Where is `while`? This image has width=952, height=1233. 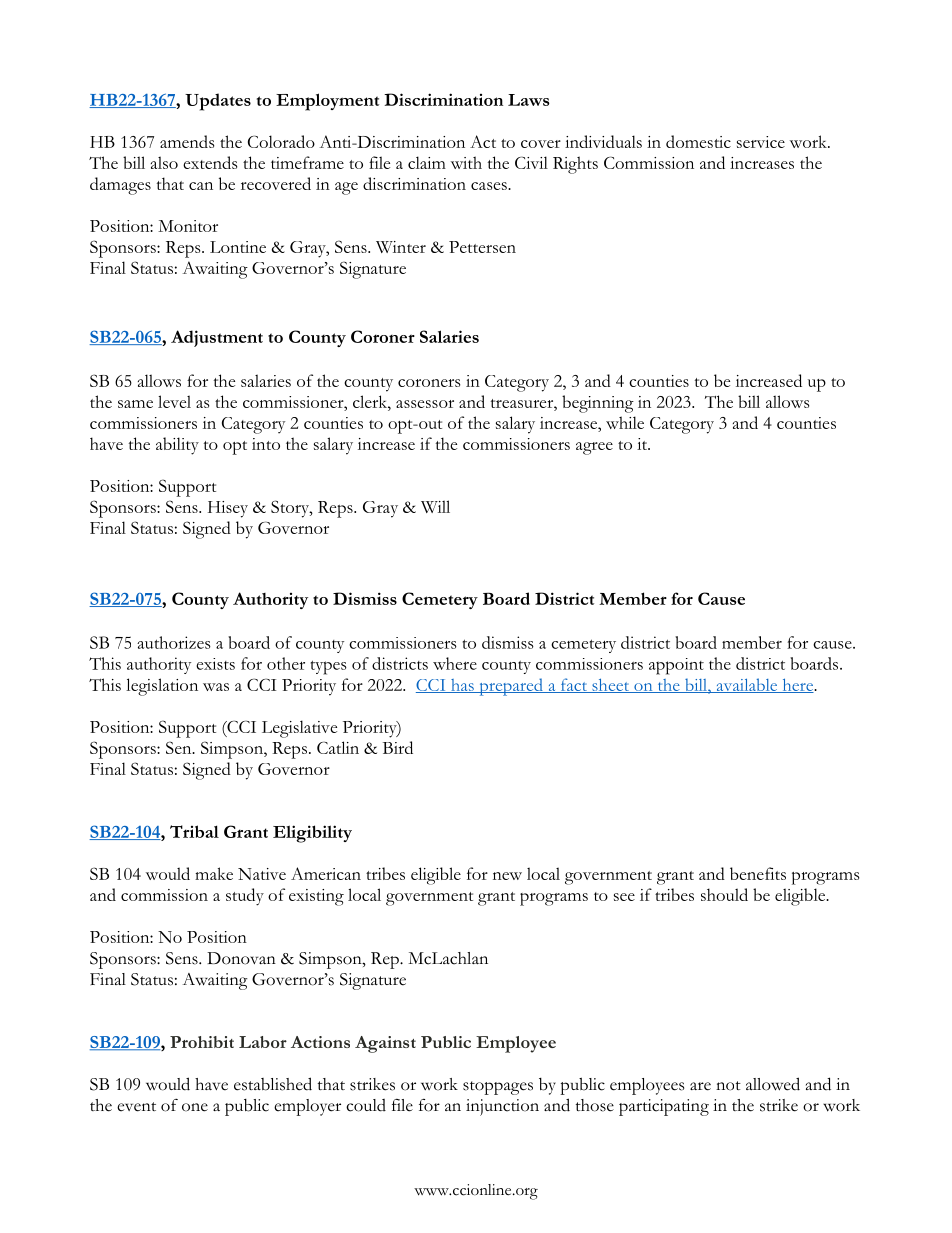
while is located at coordinates (625, 422).
